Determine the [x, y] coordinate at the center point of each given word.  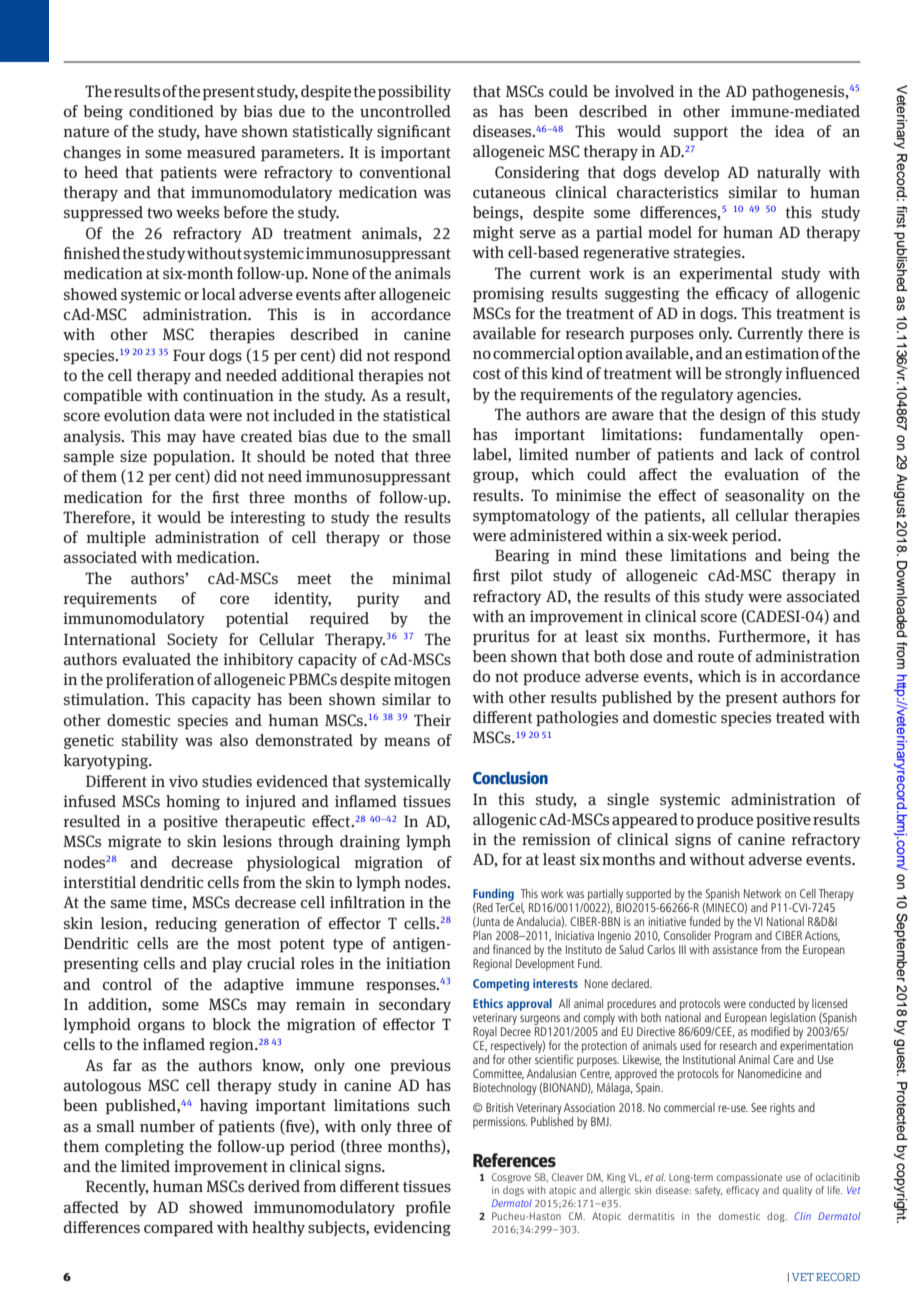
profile [428, 1209]
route [716, 656]
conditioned [171, 111]
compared [178, 1229]
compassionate [749, 1178]
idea [790, 131]
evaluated [157, 659]
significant [414, 132]
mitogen [422, 680]
